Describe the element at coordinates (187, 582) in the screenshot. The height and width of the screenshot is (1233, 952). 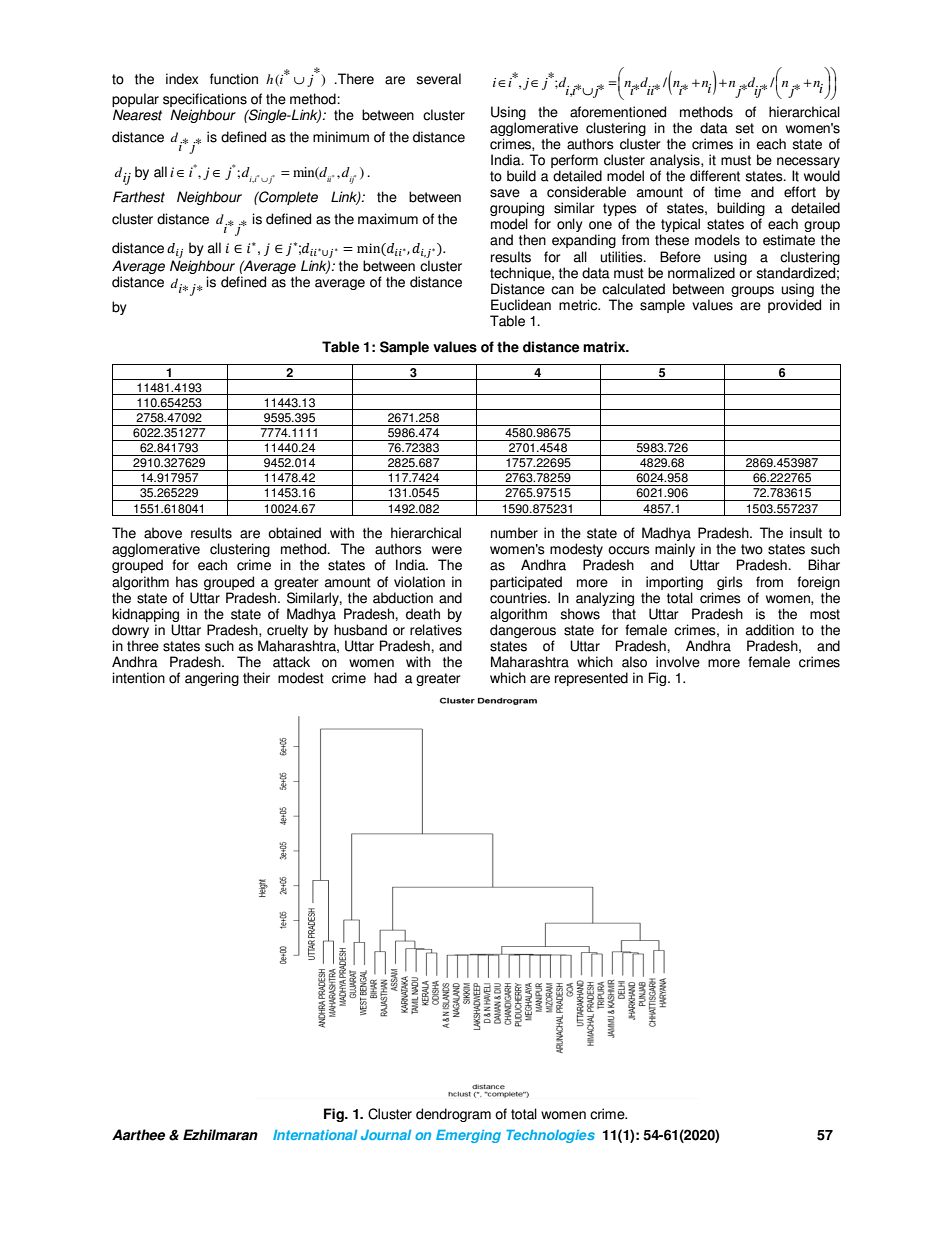
I see `has` at that location.
